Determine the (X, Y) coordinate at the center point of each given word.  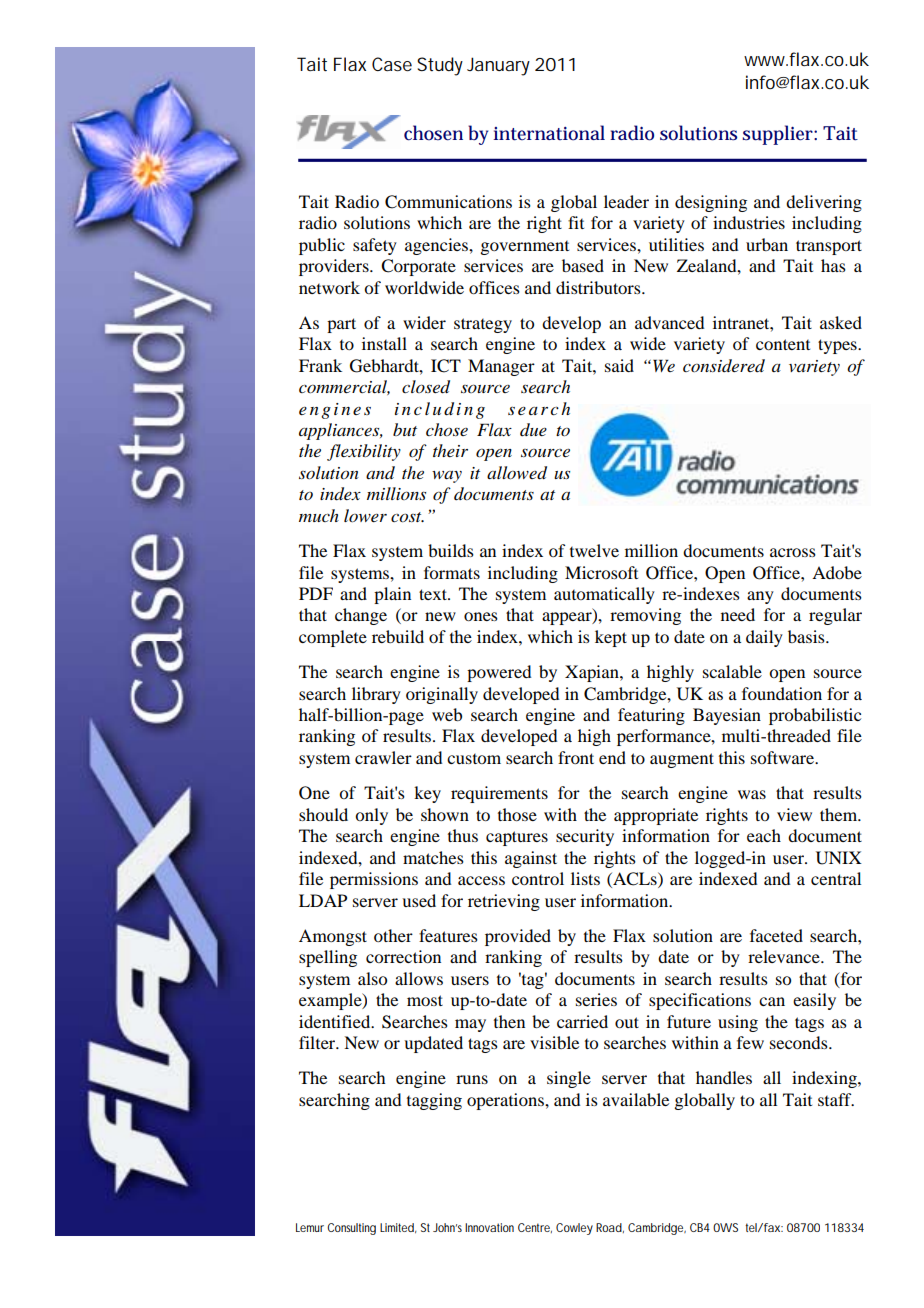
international (549, 133)
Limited (397, 1227)
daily (764, 638)
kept (611, 638)
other (393, 935)
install (384, 343)
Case (392, 64)
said (619, 365)
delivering (824, 203)
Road (609, 1227)
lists (585, 878)
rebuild (398, 636)
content (783, 344)
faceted (776, 935)
